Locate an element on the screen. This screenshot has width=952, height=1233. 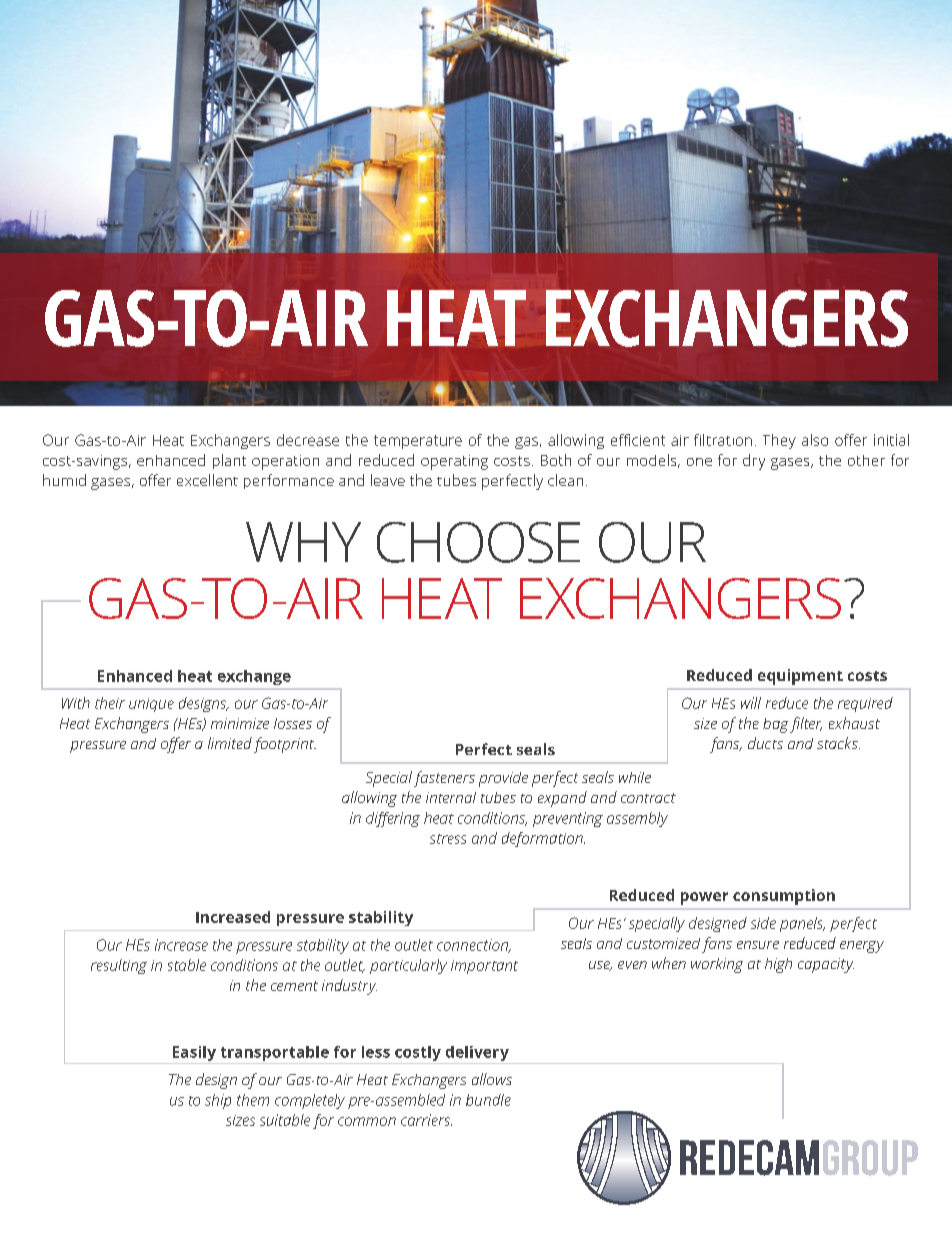
provide is located at coordinates (503, 779).
